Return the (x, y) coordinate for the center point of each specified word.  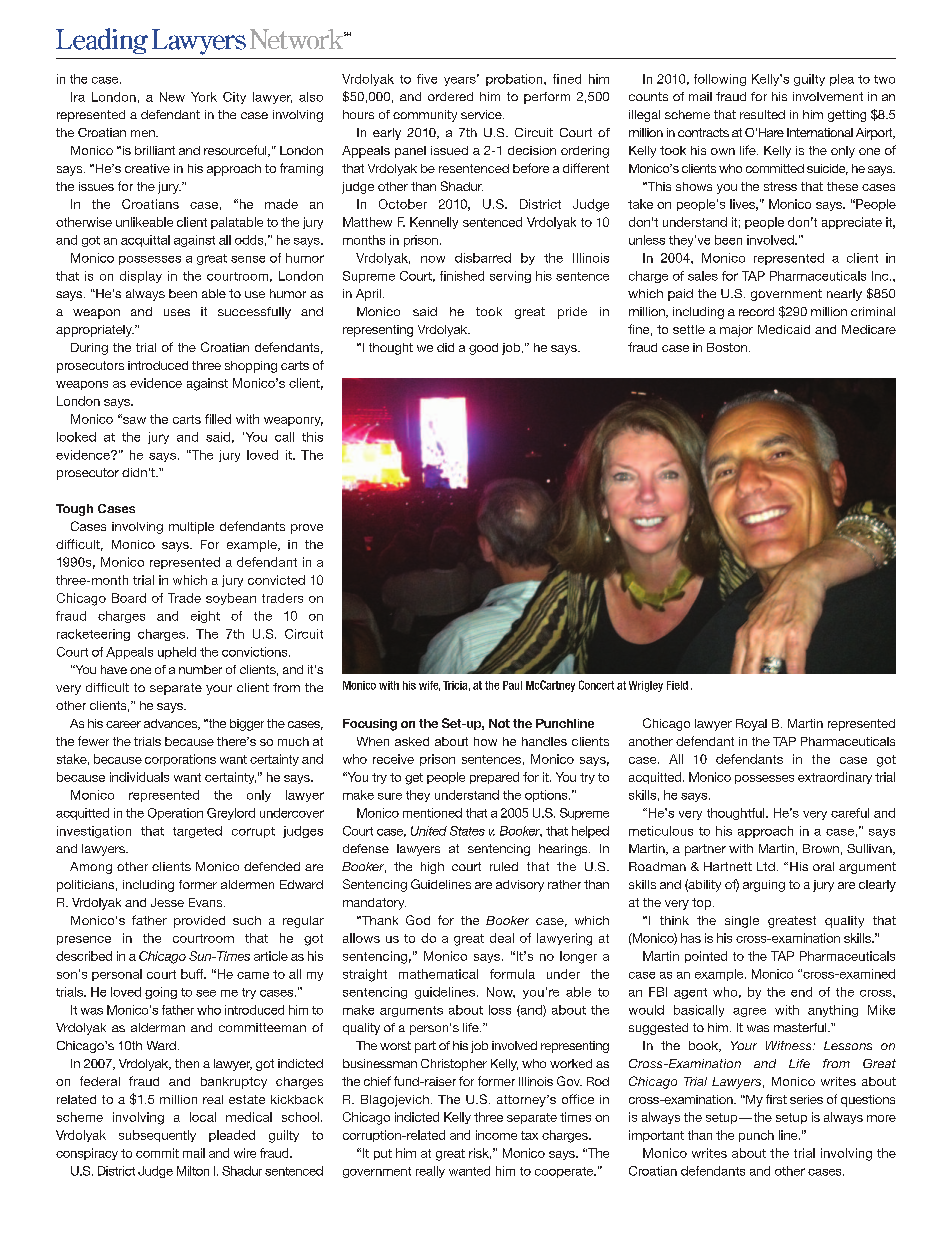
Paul (512, 685)
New (172, 97)
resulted (762, 114)
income (496, 1135)
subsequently (157, 1136)
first (776, 1099)
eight (205, 617)
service (482, 114)
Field (677, 685)
